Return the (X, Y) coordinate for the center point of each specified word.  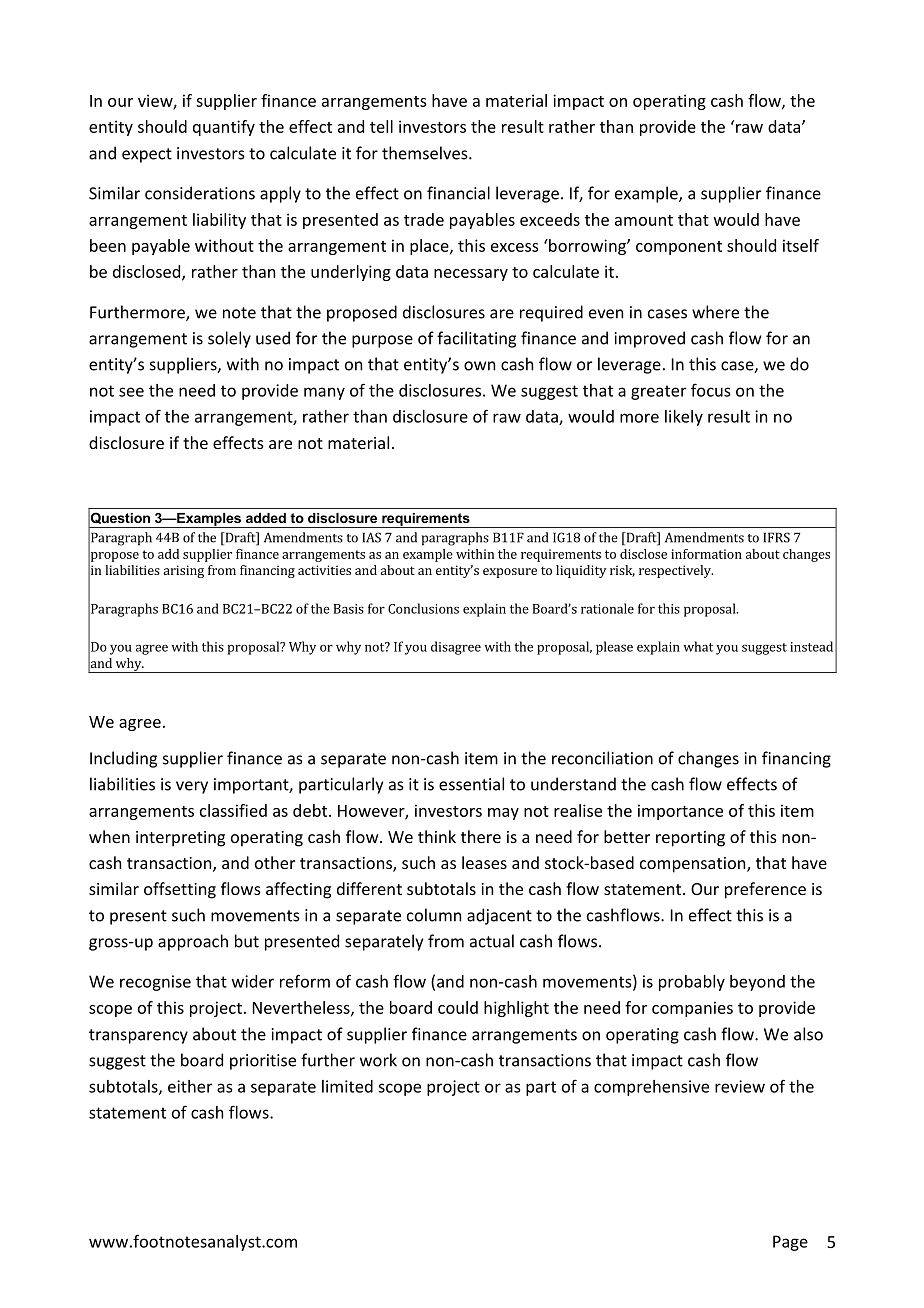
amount (644, 220)
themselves (426, 153)
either (190, 1086)
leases (484, 862)
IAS (372, 537)
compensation (694, 865)
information (706, 554)
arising (184, 571)
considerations (200, 193)
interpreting (180, 839)
